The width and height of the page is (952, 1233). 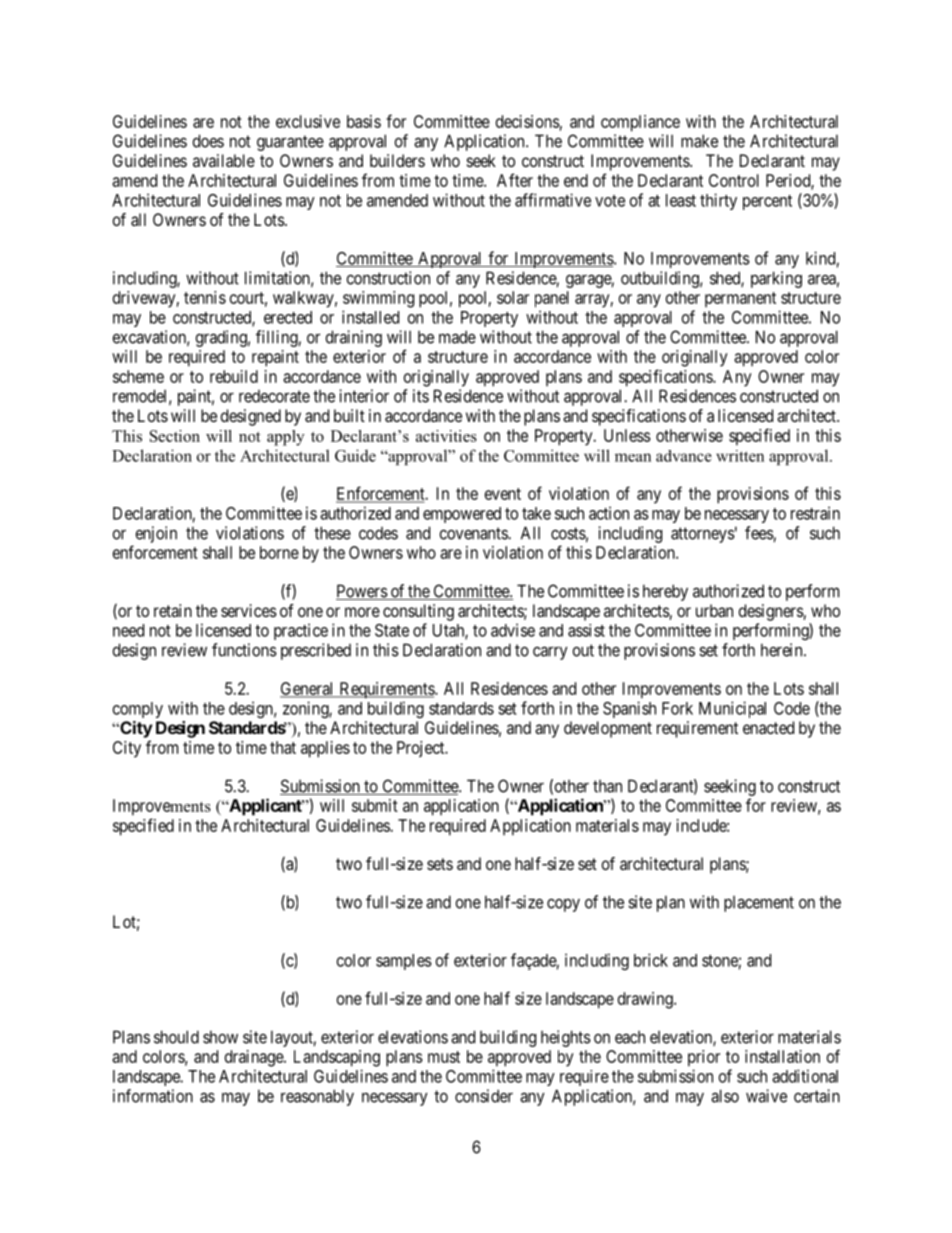 I want to click on written, so click(x=740, y=456).
